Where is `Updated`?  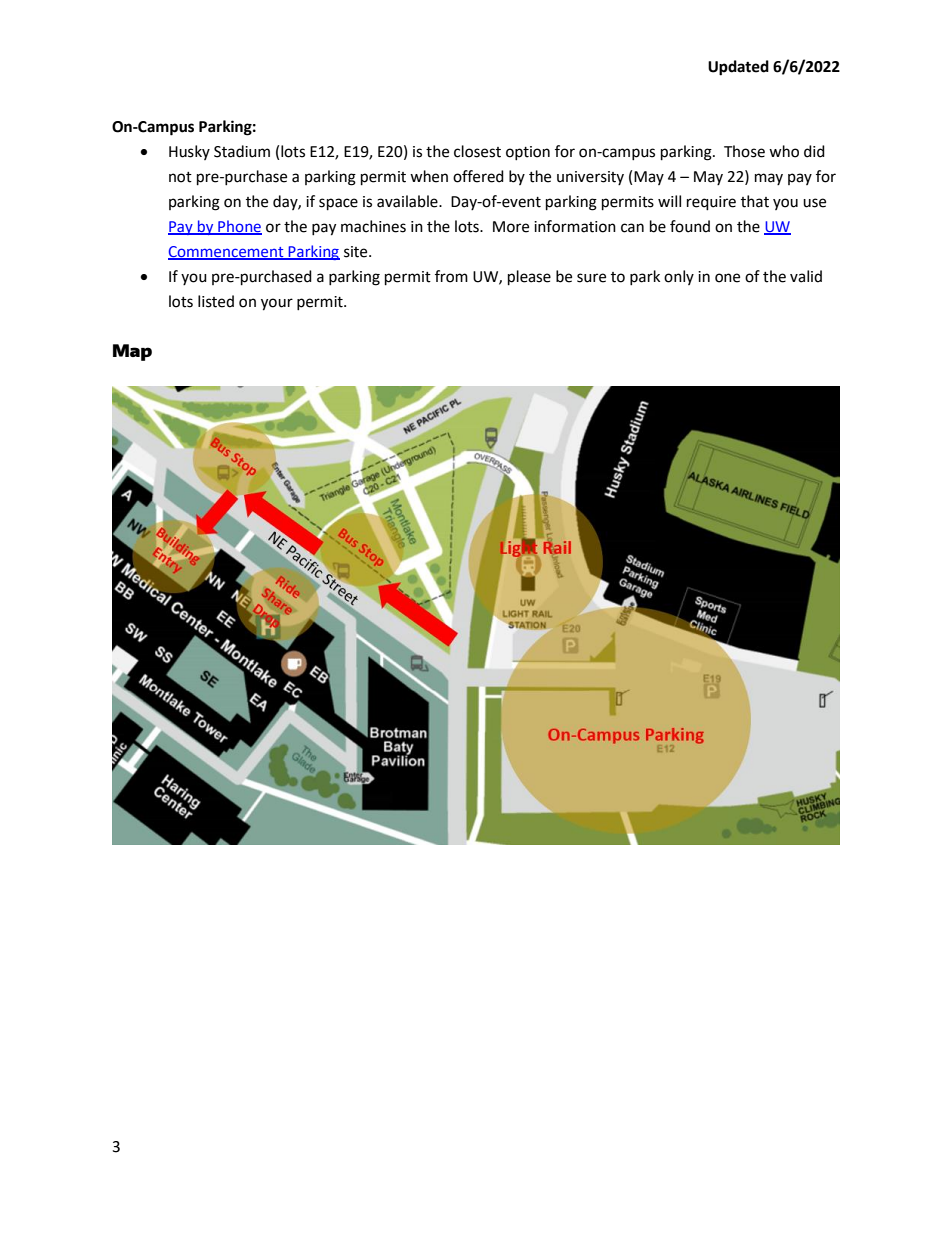 Updated is located at coordinates (738, 68).
